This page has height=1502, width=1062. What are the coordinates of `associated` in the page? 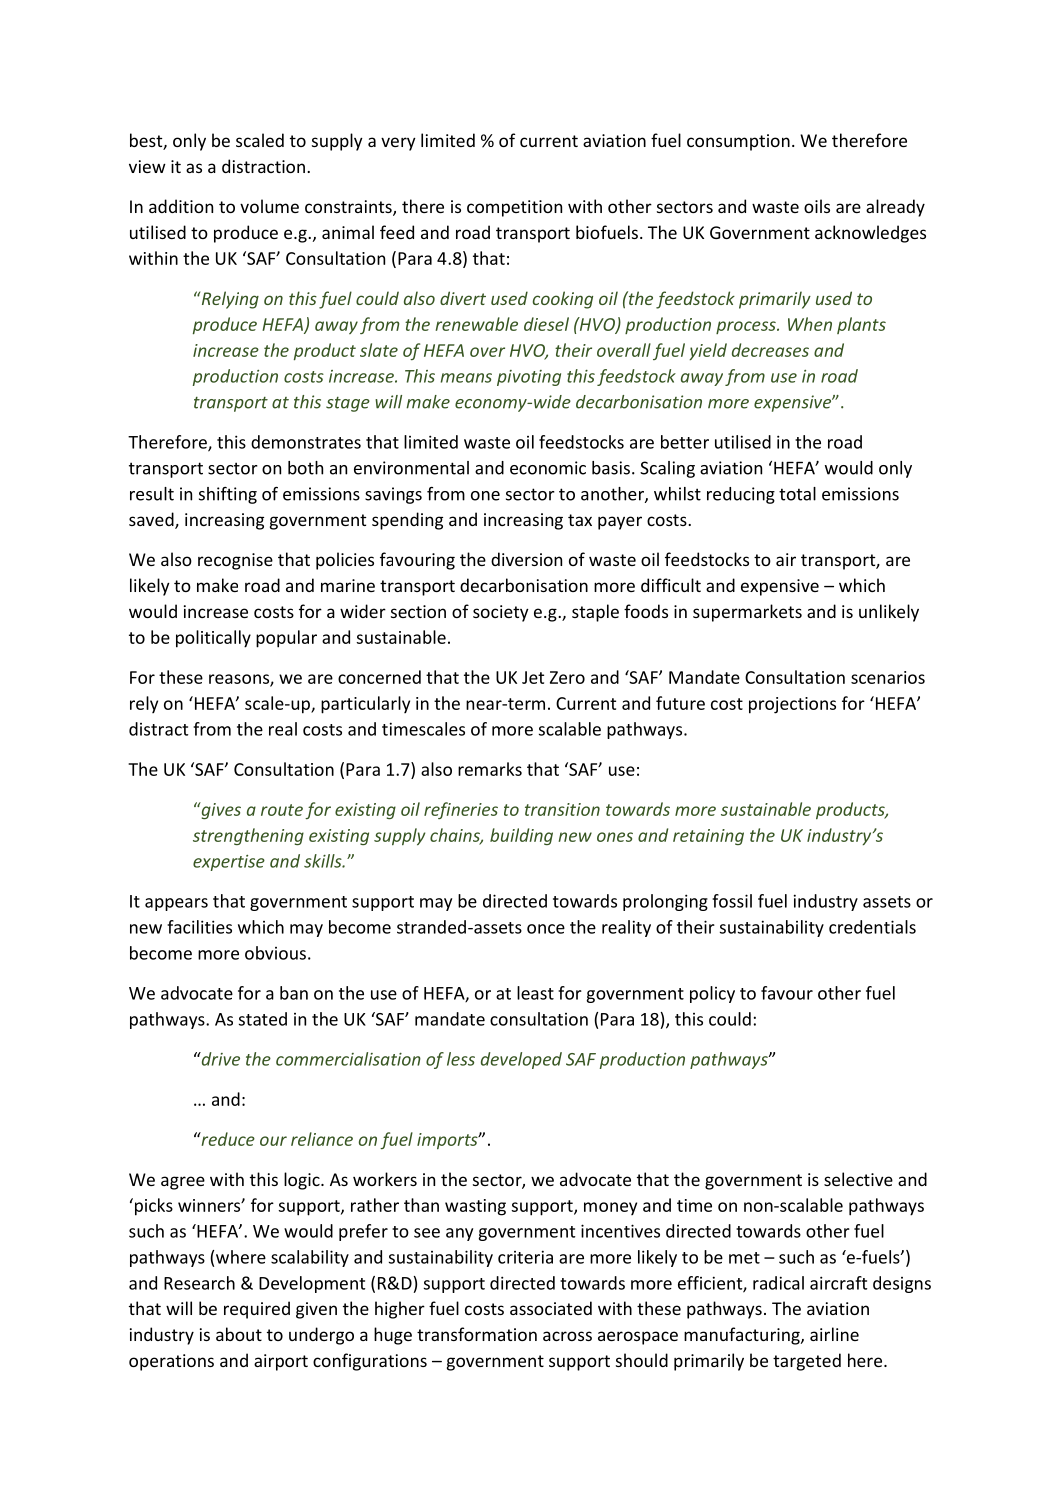 It's located at (551, 1308).
